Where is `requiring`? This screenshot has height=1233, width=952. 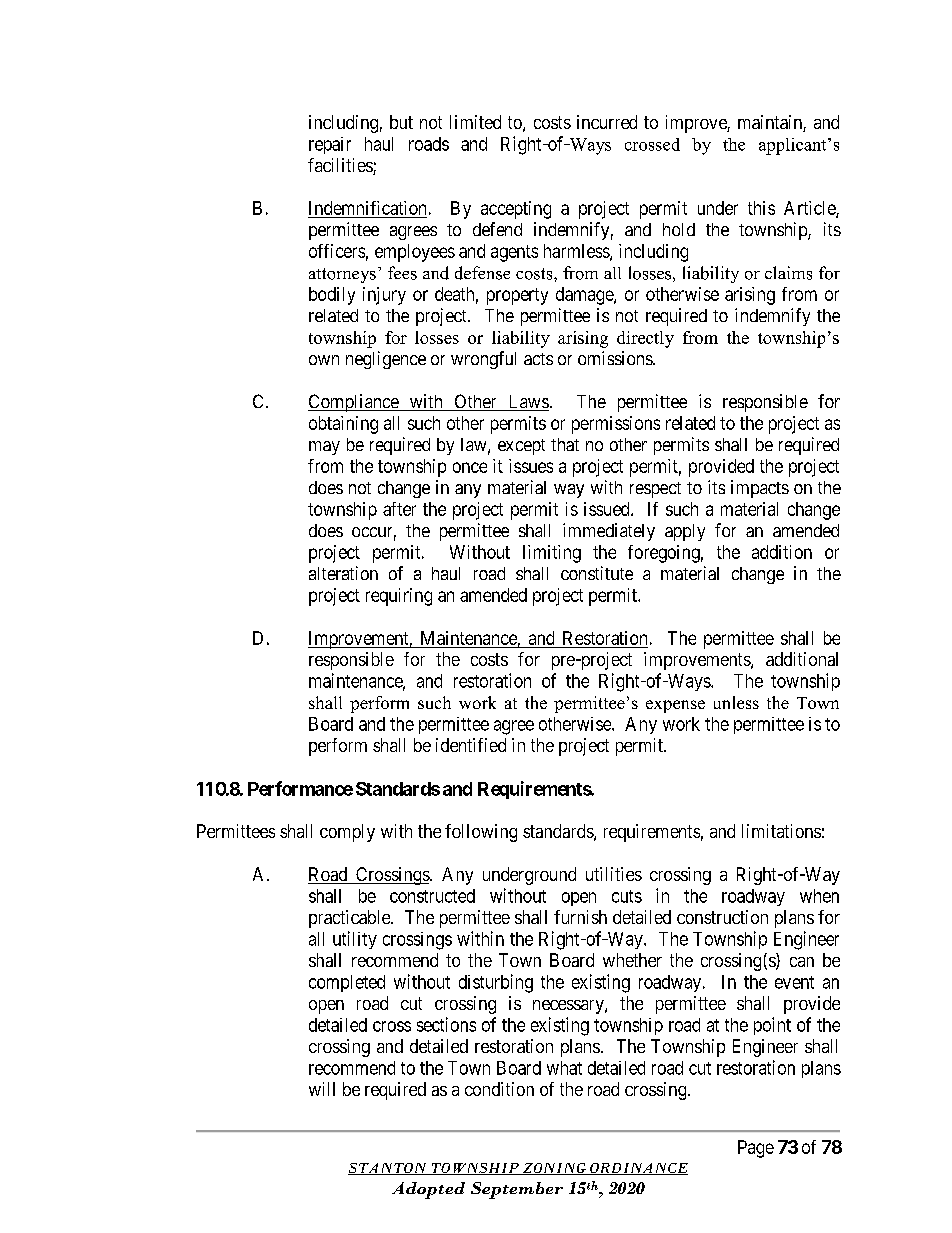 requiring is located at coordinates (399, 597).
